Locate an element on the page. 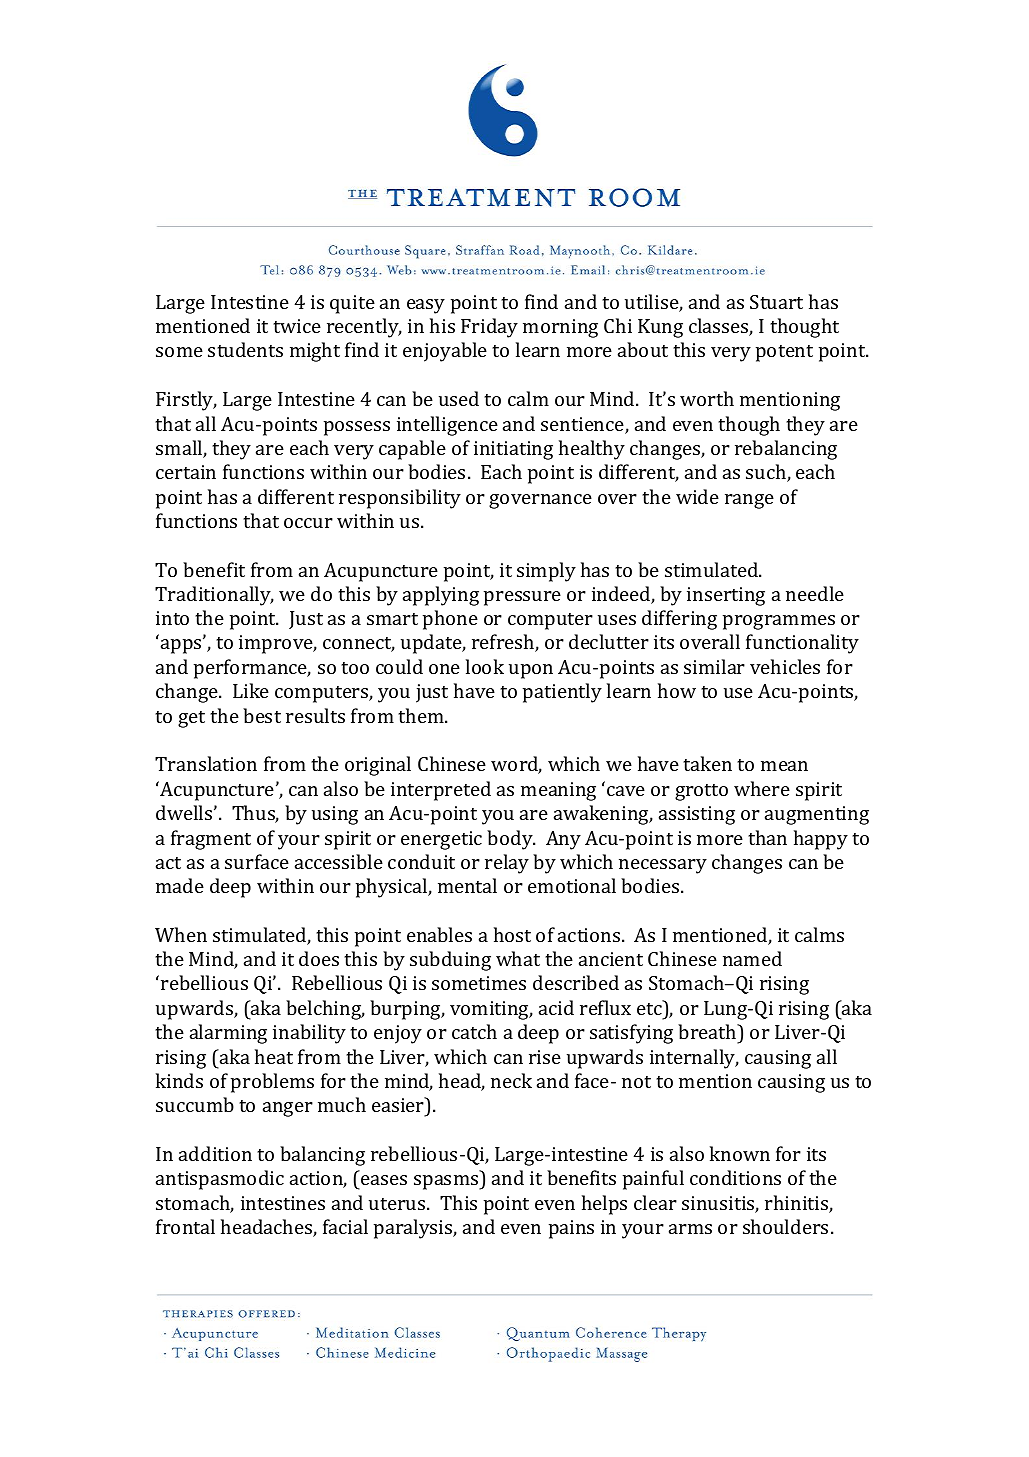  catch is located at coordinates (474, 1031).
